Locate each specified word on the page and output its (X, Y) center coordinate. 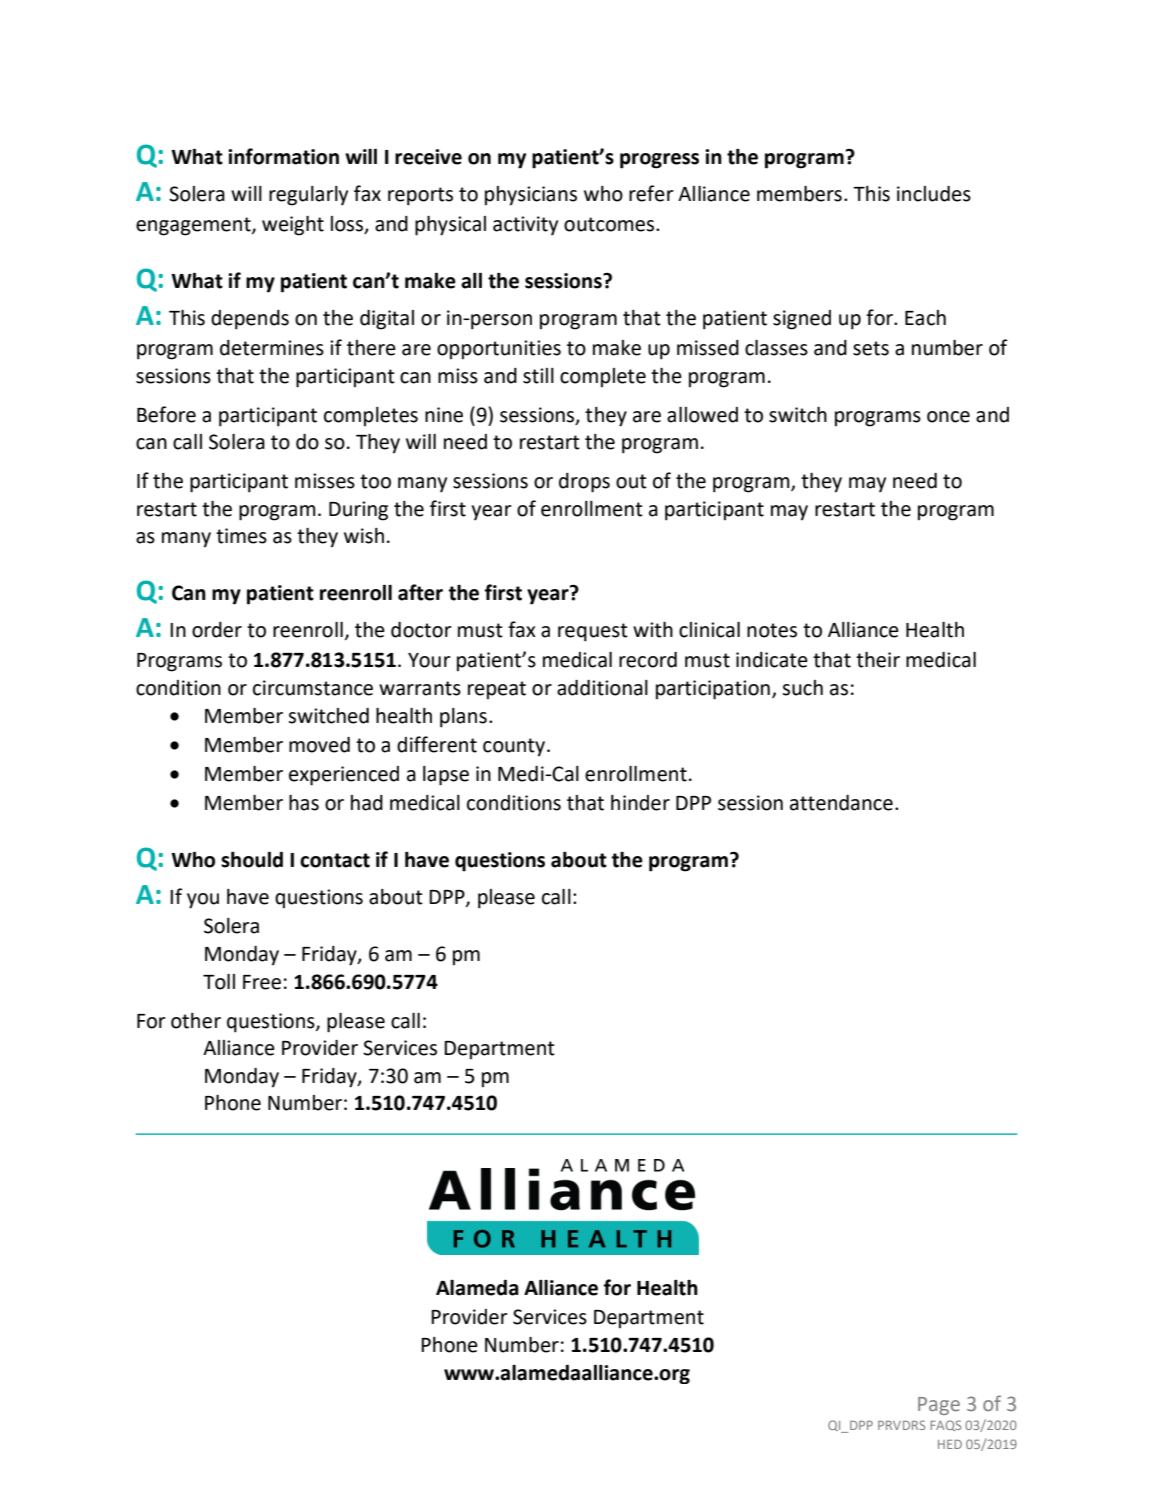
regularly (308, 196)
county (515, 747)
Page (939, 1406)
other (196, 1021)
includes (934, 194)
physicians (531, 196)
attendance (841, 803)
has (304, 803)
